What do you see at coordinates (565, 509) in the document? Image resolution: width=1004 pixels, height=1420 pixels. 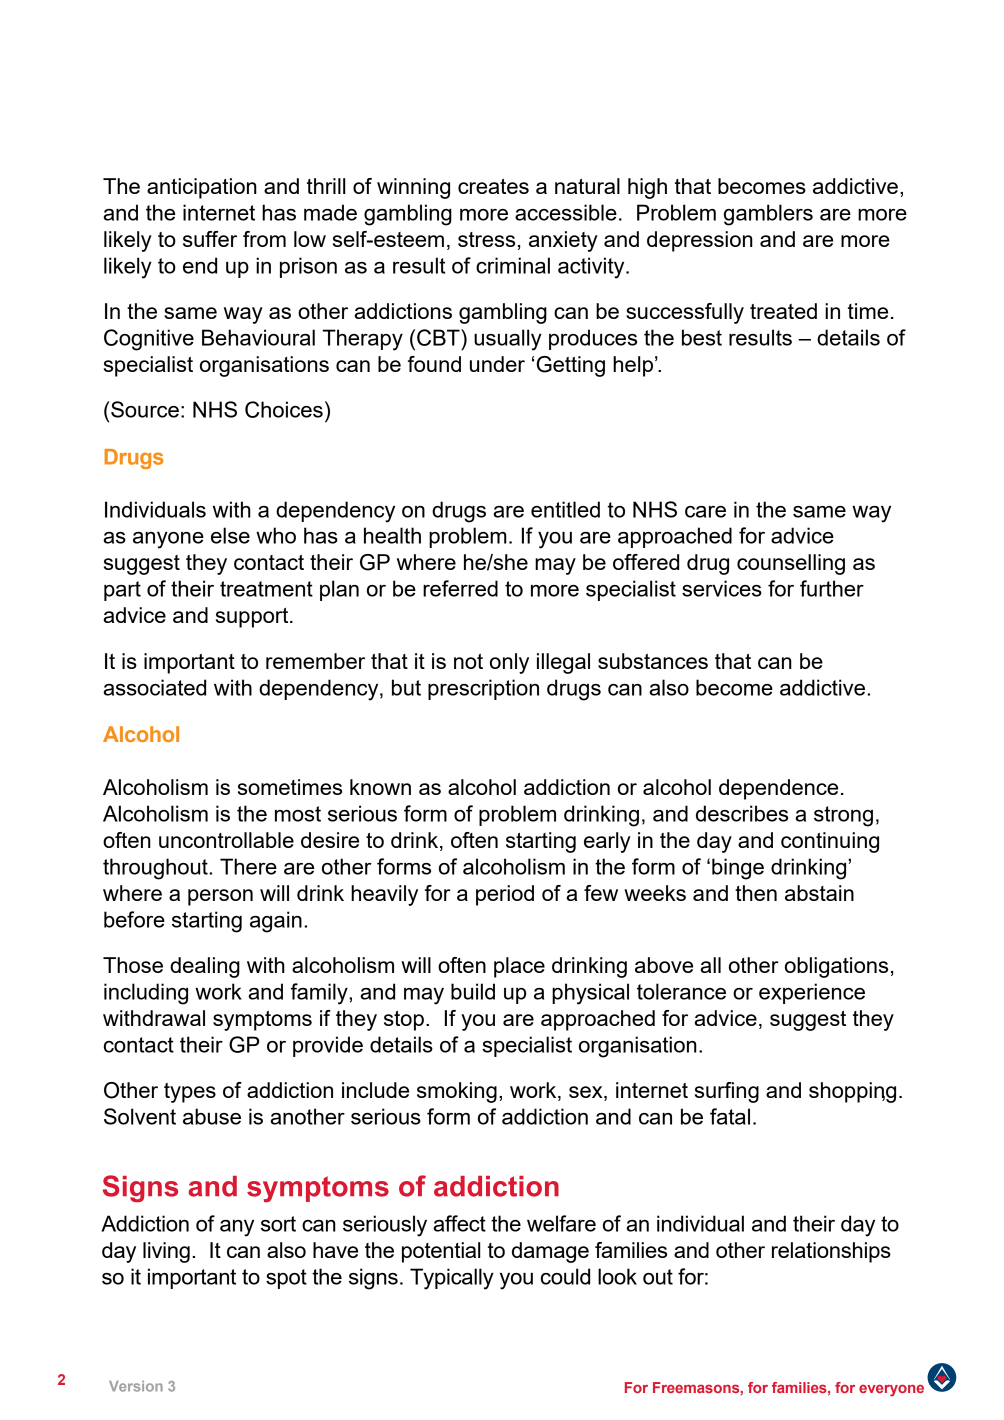 I see `entitled` at bounding box center [565, 509].
